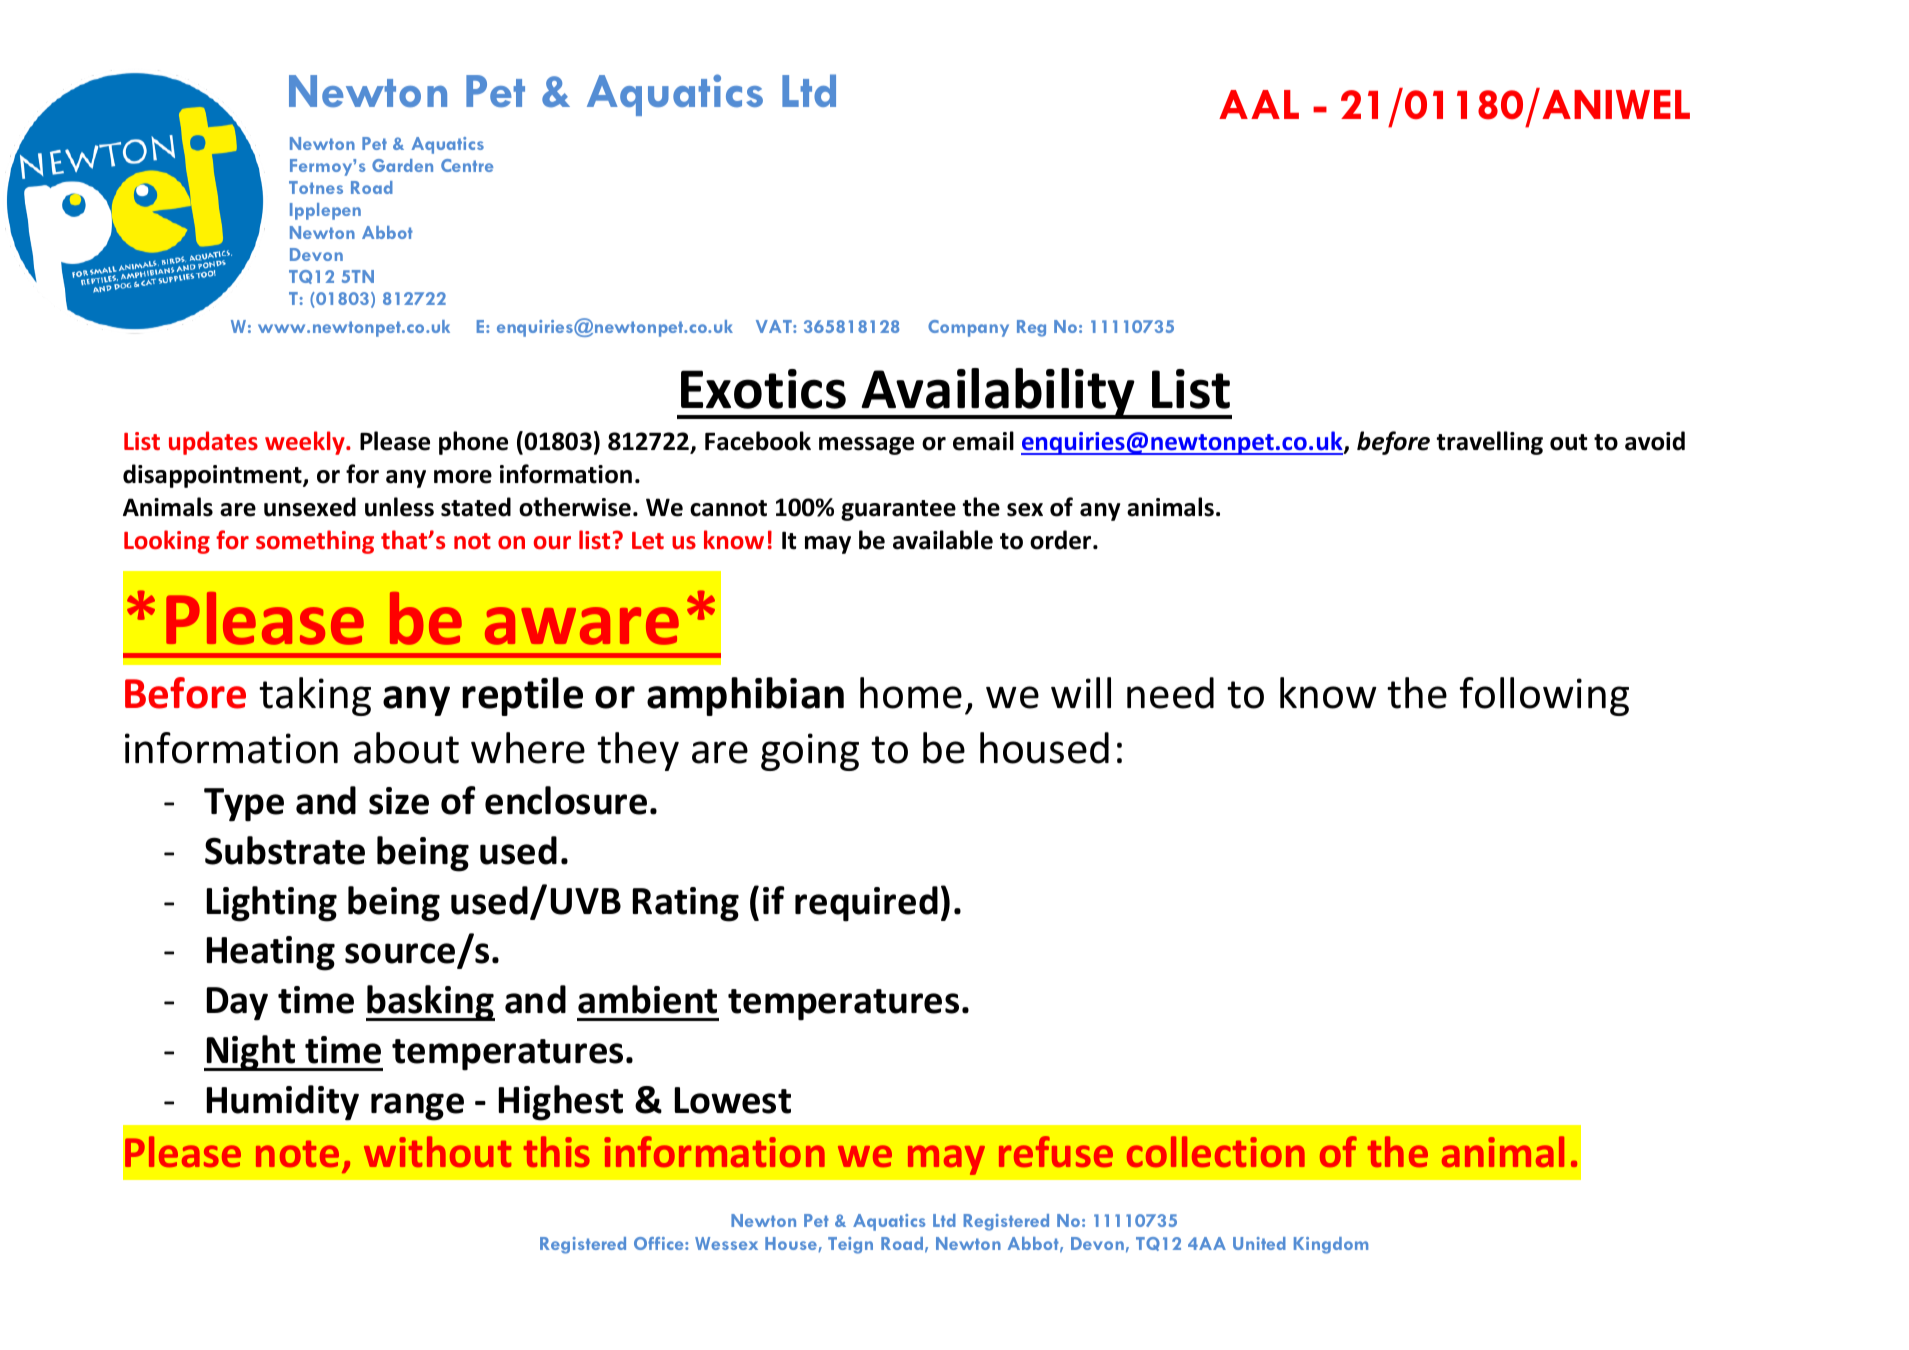  Describe the element at coordinates (1259, 1243) in the page. I see `United` at that location.
